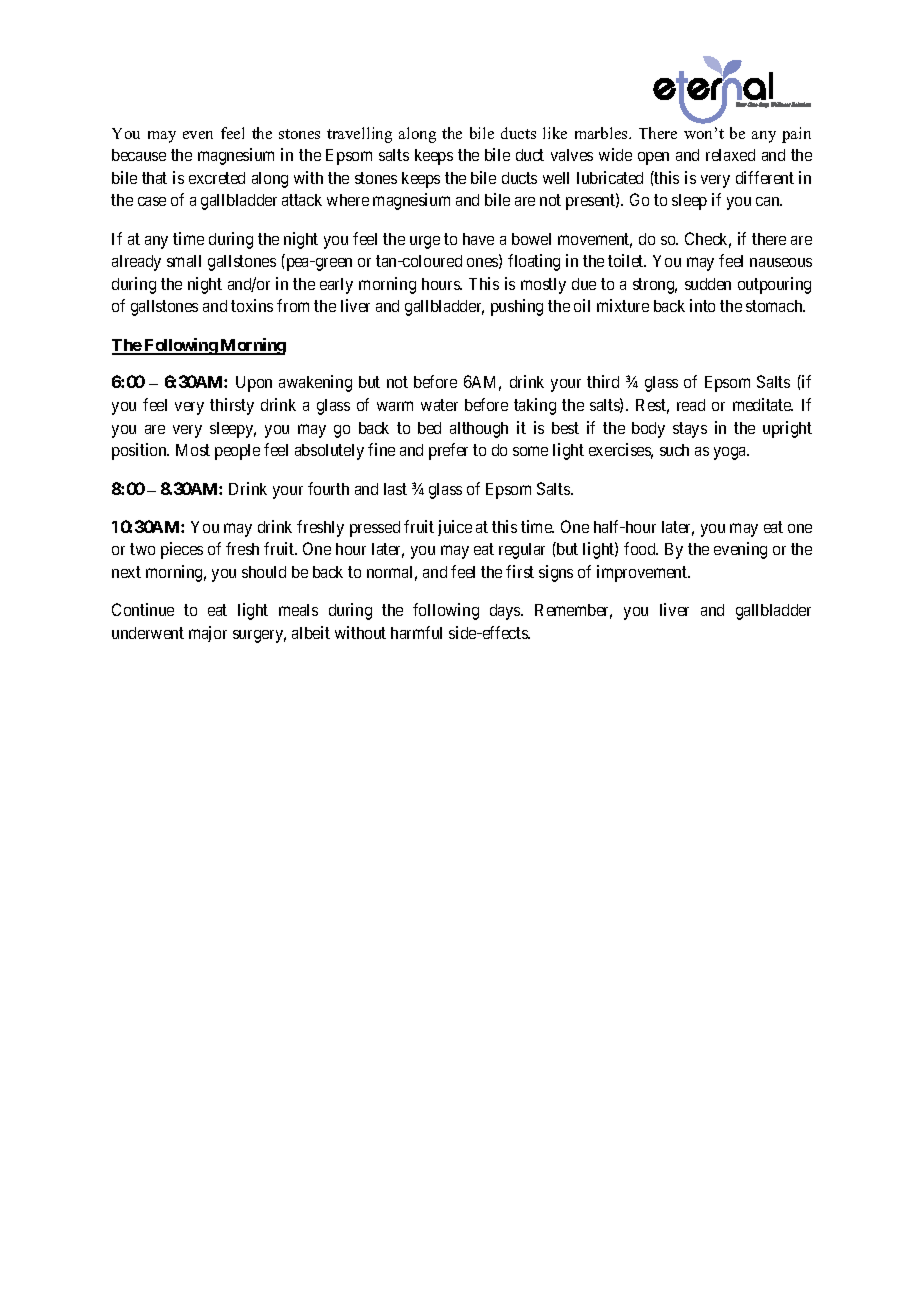  I want to click on major, so click(208, 634).
